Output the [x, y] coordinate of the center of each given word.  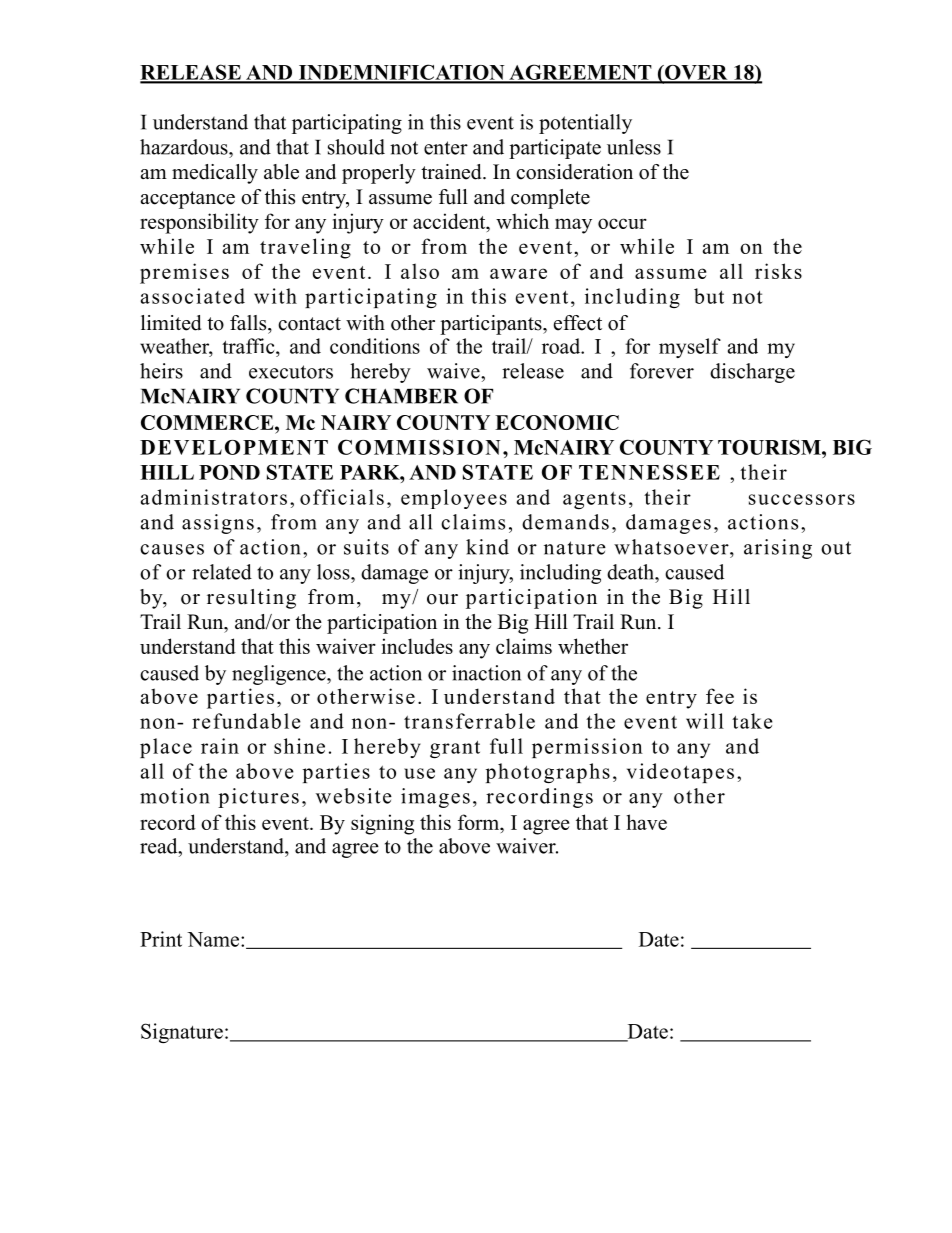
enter [446, 148]
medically [215, 174]
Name [214, 939]
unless [634, 147]
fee [720, 696]
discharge [752, 373]
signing [382, 824]
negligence [280, 675]
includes [417, 646]
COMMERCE [208, 422]
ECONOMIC [557, 422]
